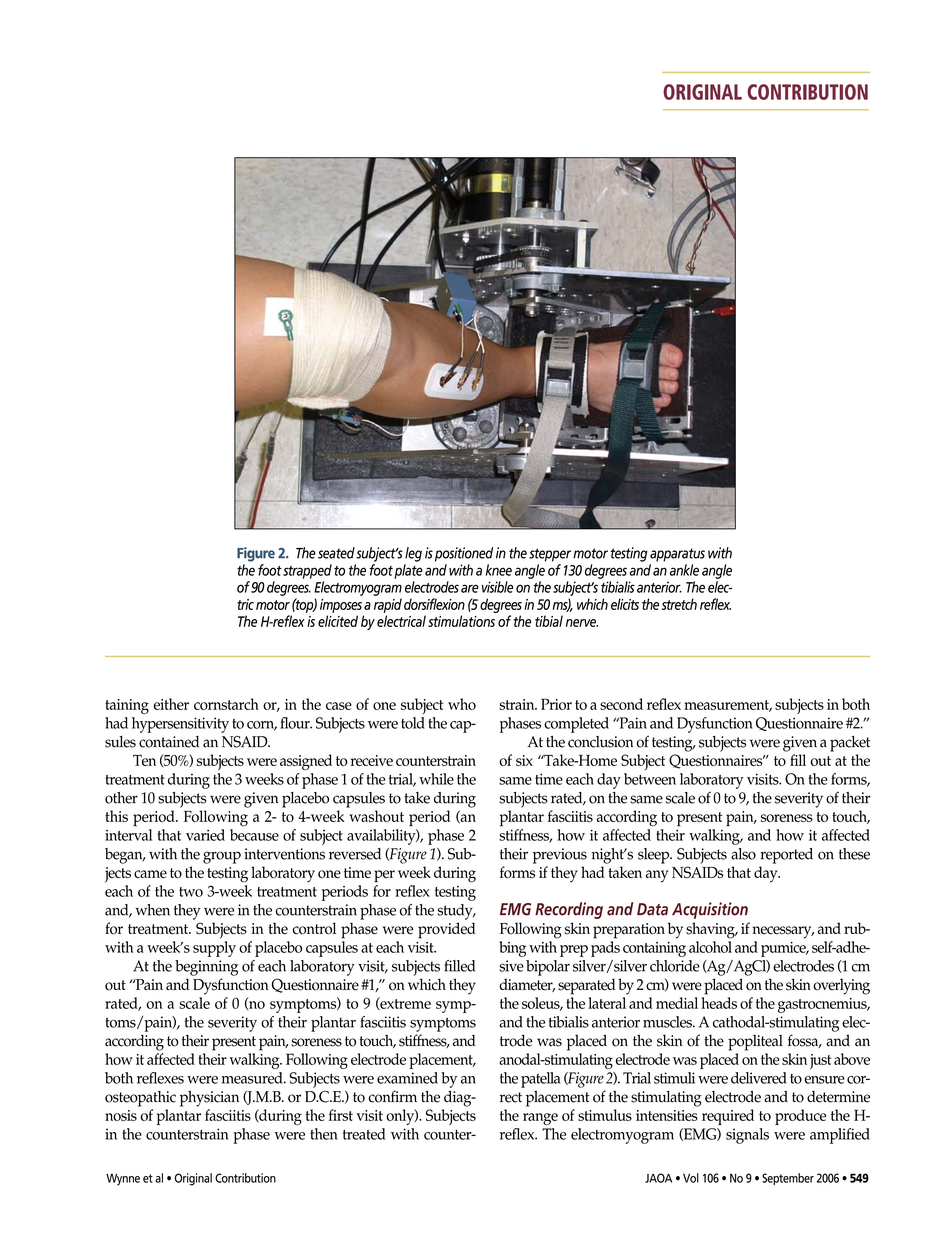 This document has height=1233, width=952. What do you see at coordinates (684, 570) in the document?
I see `ankle` at bounding box center [684, 570].
